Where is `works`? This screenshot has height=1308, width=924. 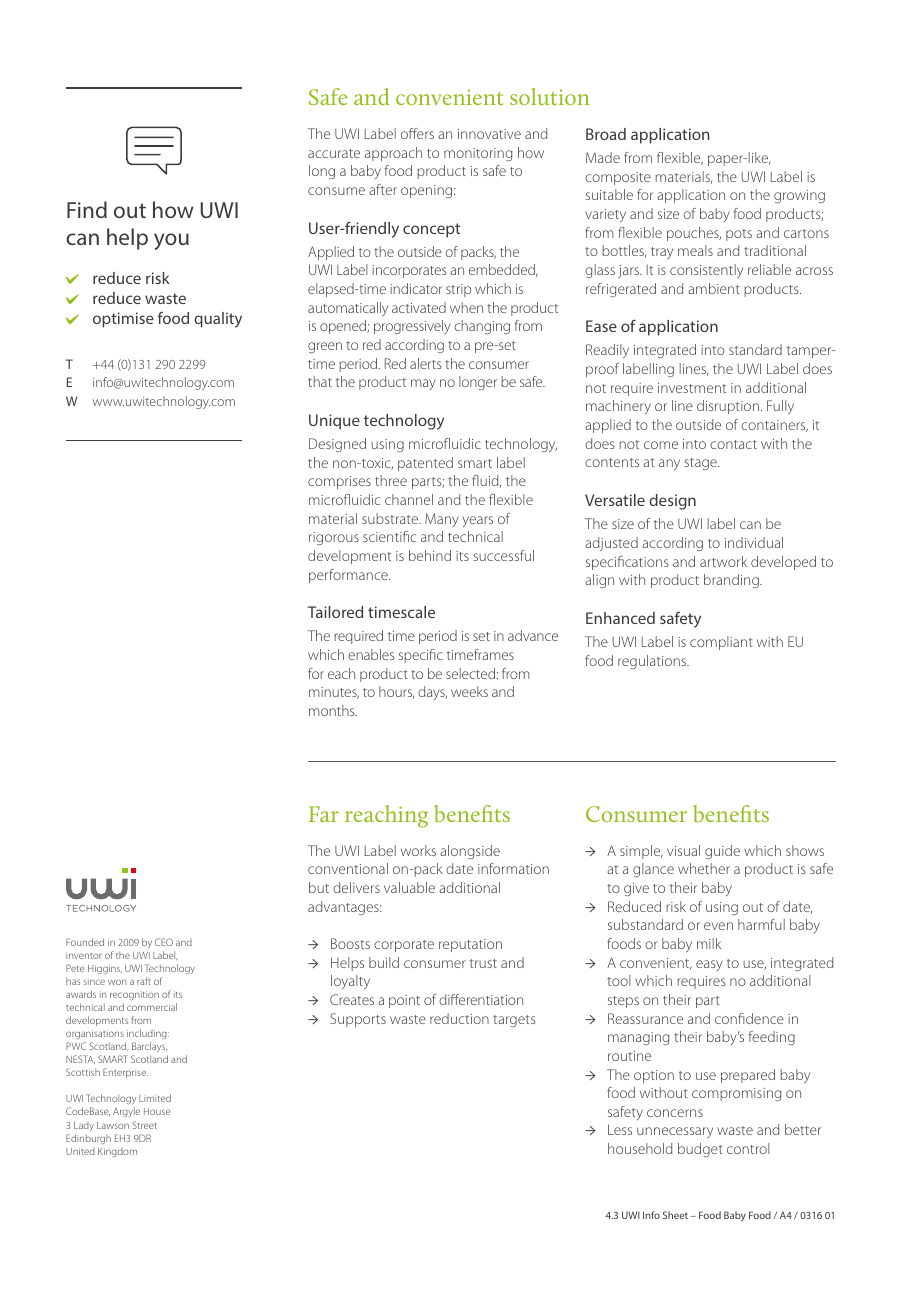 works is located at coordinates (418, 850).
